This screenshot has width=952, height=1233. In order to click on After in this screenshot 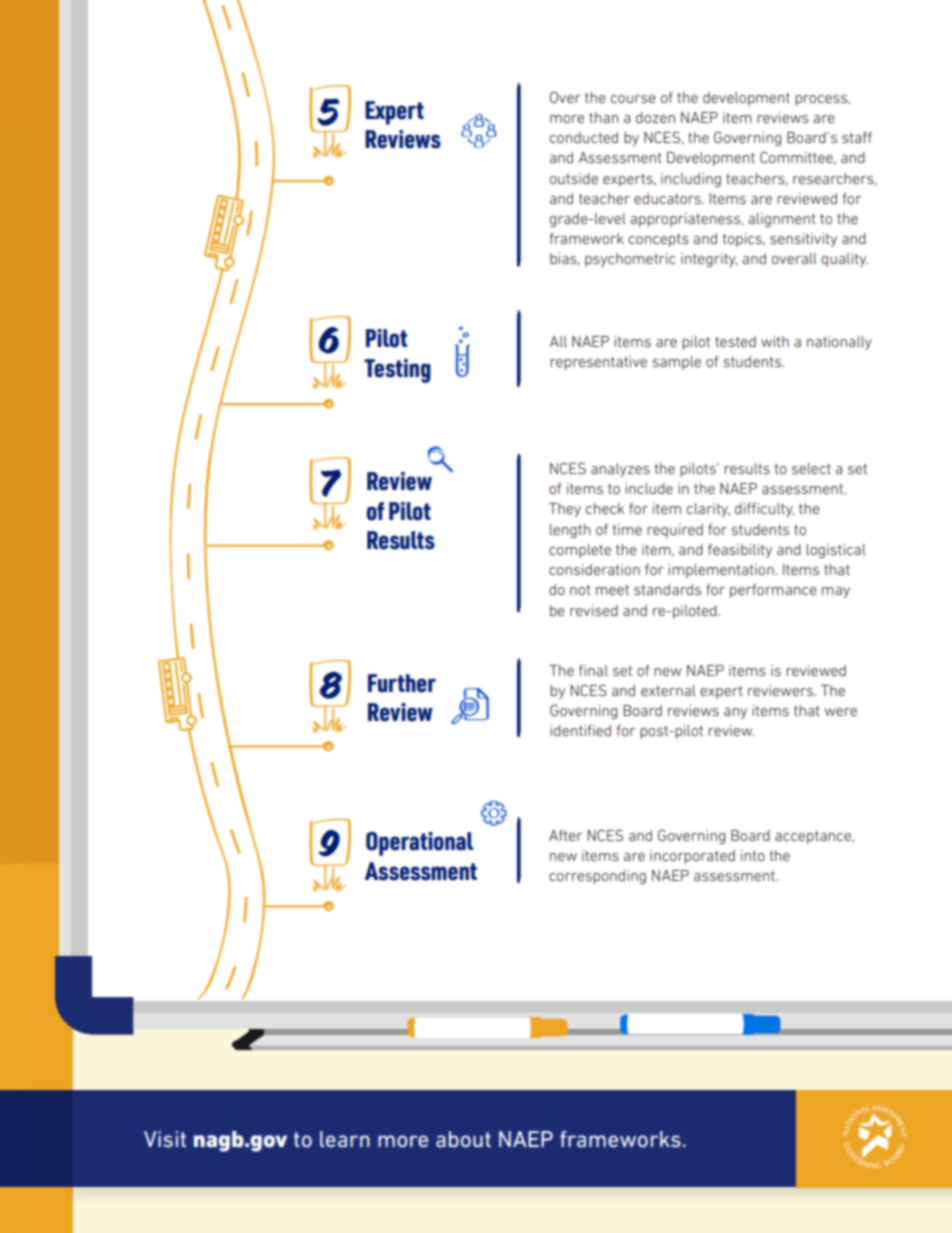, I will do `click(565, 835)`.
